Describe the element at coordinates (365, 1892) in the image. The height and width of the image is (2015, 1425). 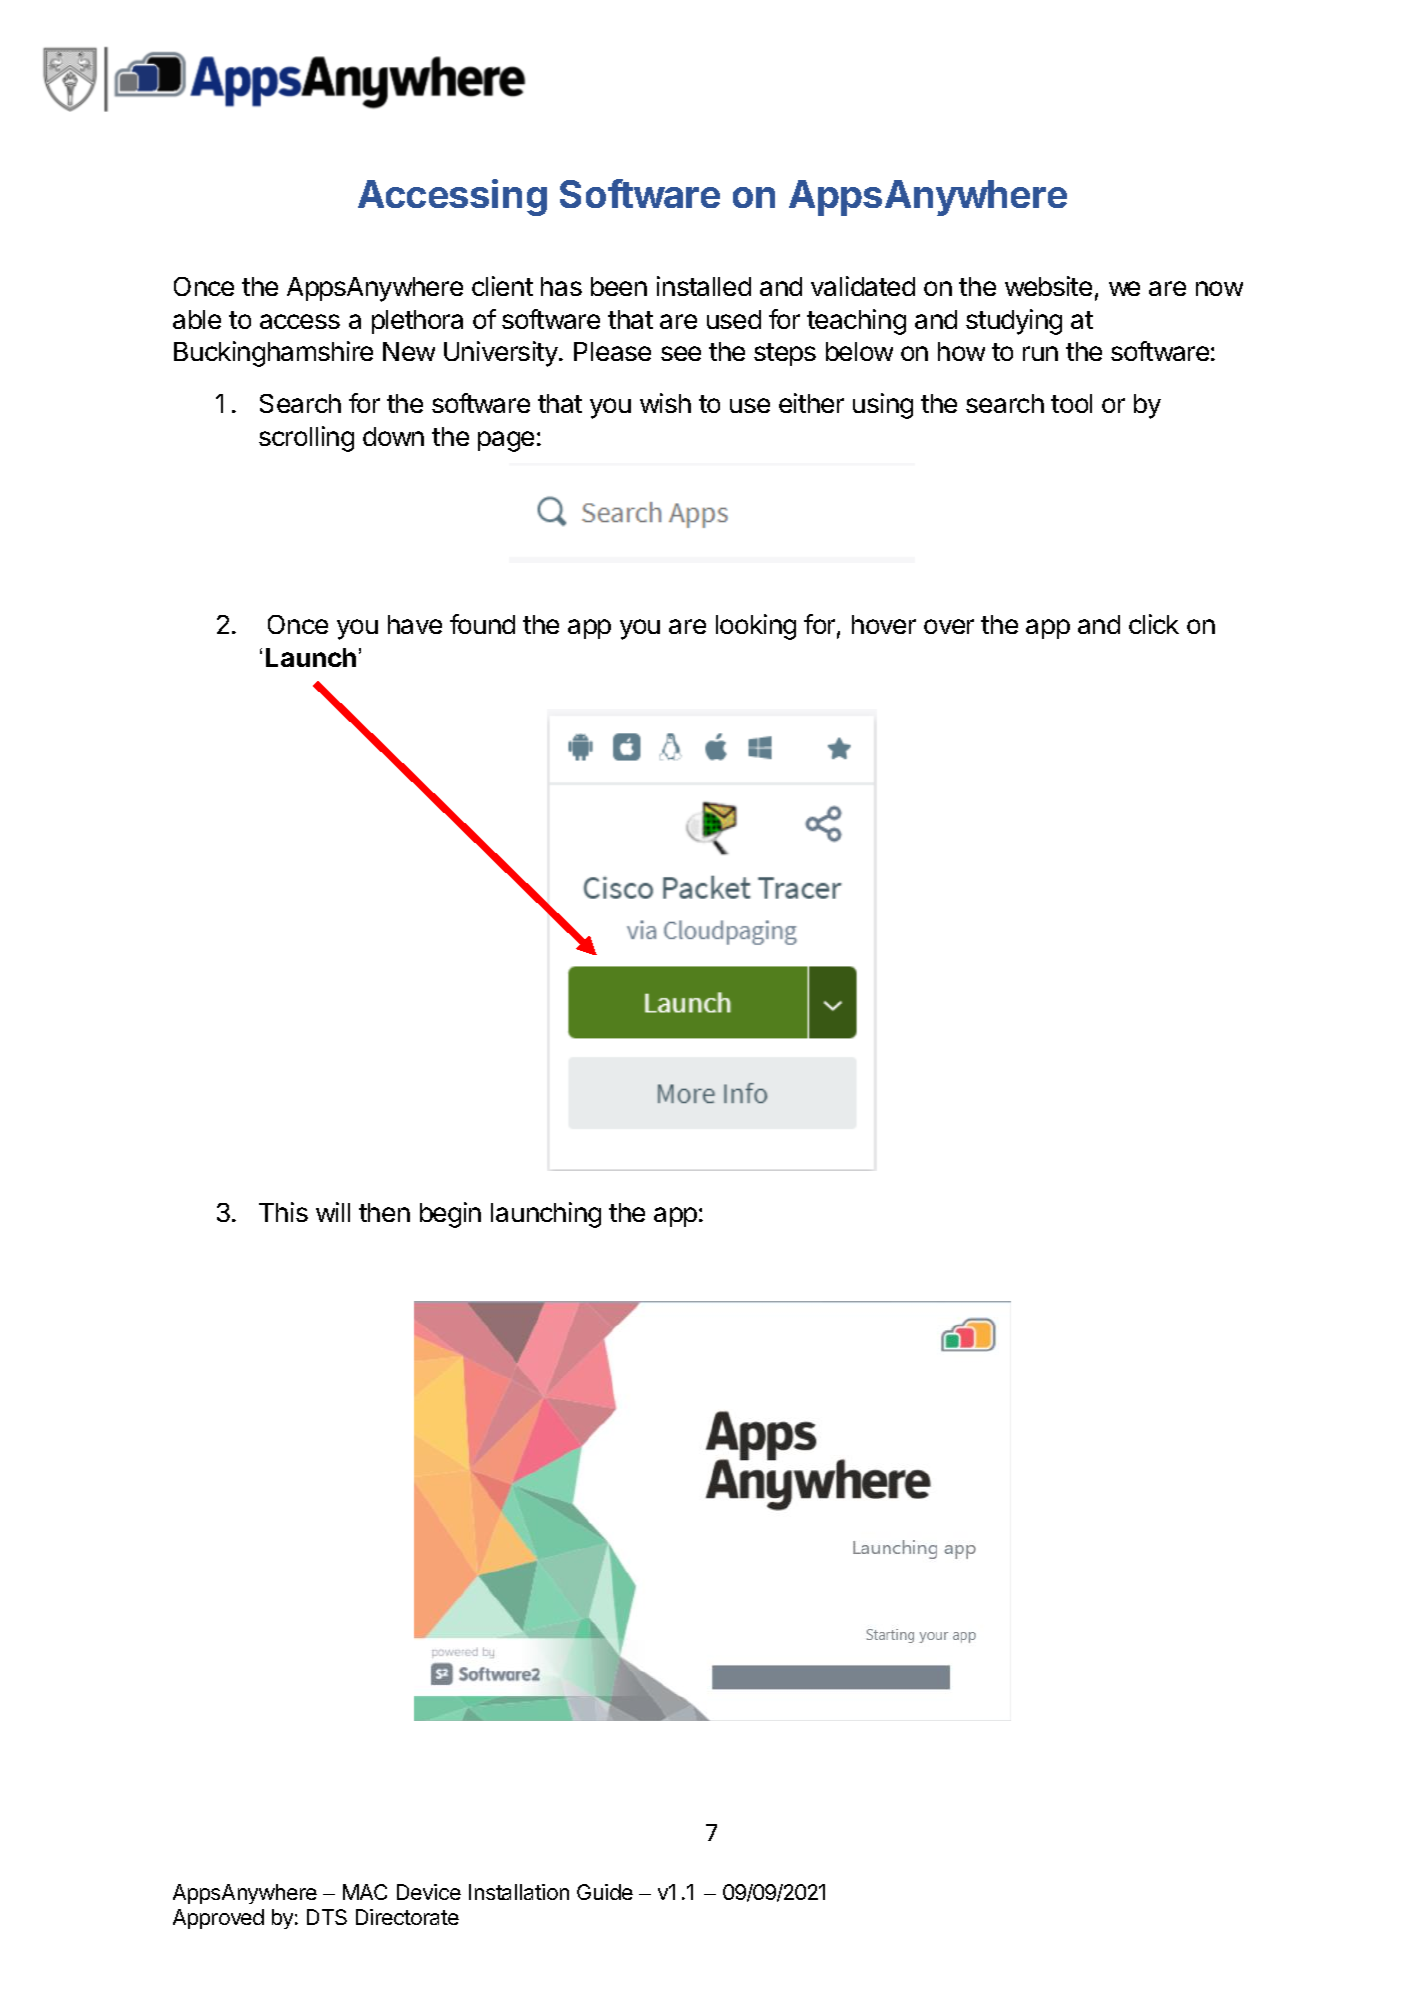
I see `MAC` at that location.
